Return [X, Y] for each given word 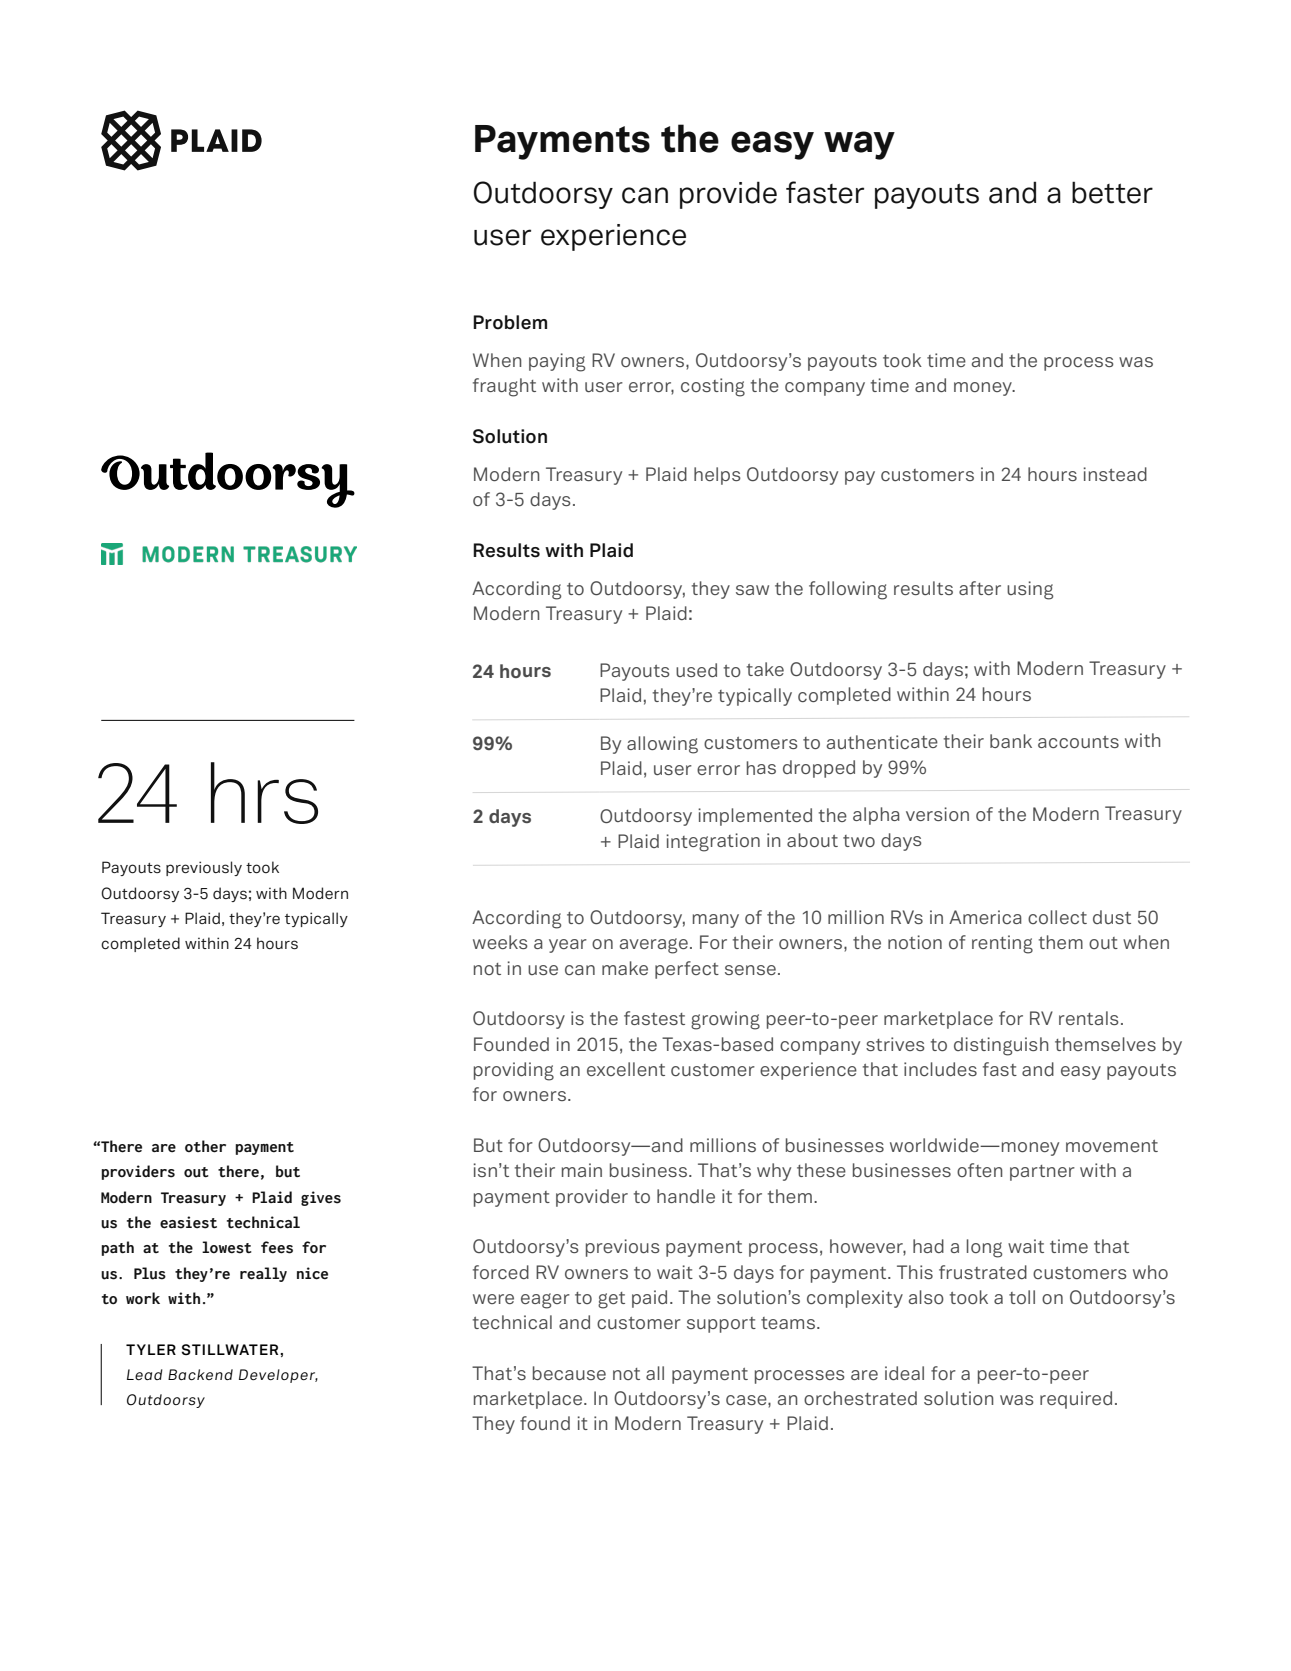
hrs [264, 793]
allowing [662, 745]
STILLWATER [231, 1349]
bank [1011, 741]
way [859, 145]
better [1112, 192]
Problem [510, 322]
